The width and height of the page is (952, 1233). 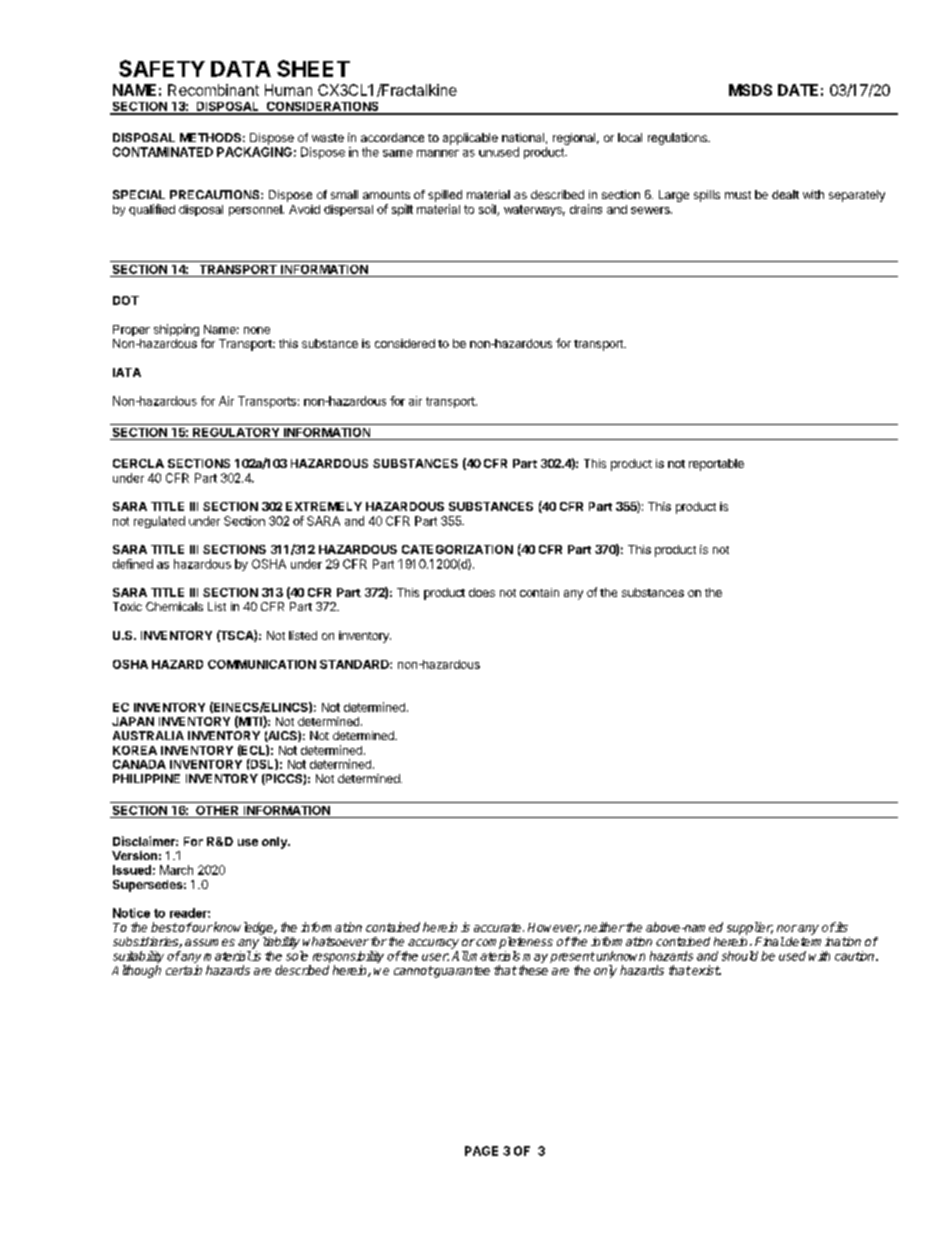 I want to click on reportable, so click(x=716, y=465).
